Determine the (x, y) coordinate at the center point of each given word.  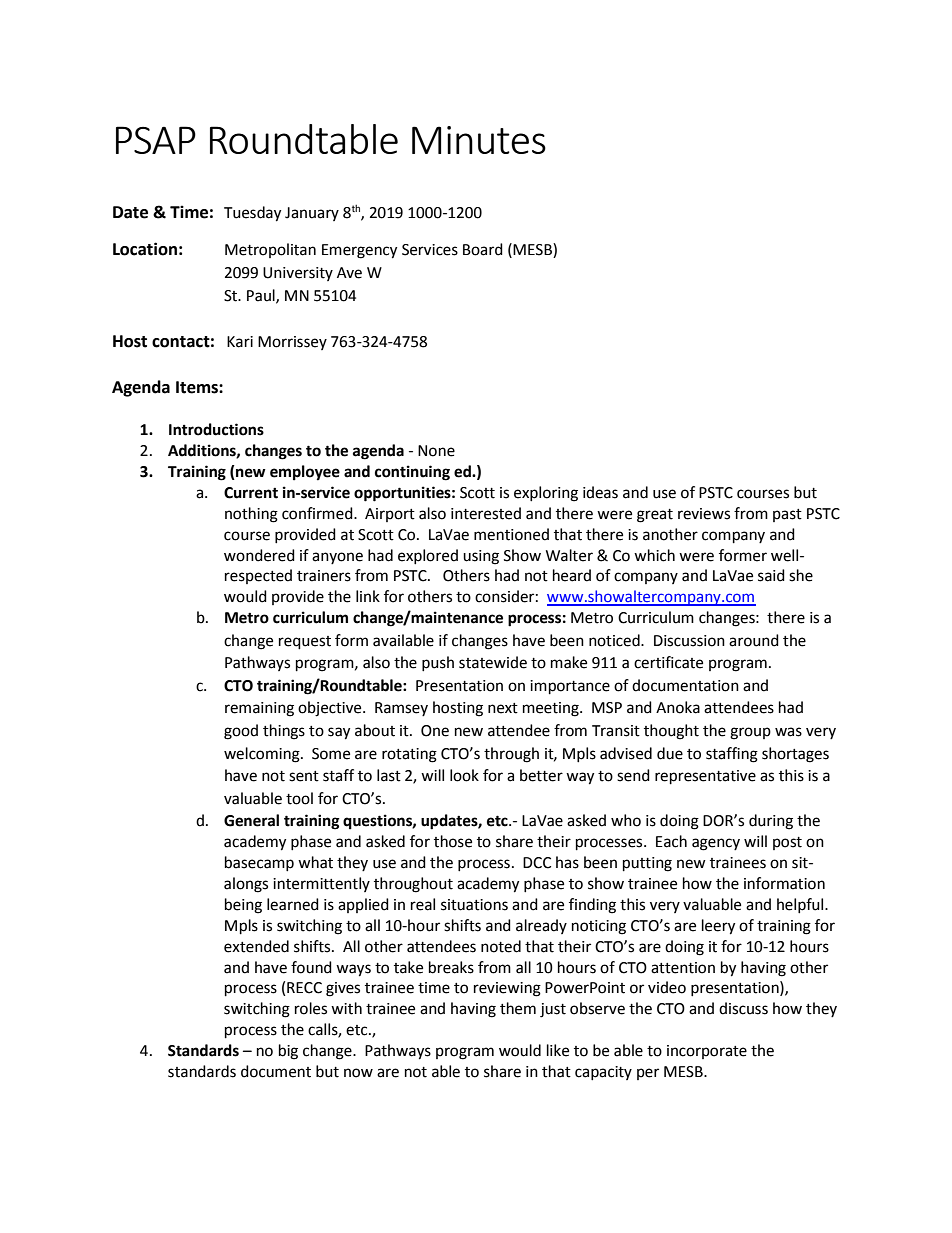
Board (483, 249)
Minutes (479, 140)
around (754, 640)
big (288, 1052)
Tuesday (252, 214)
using (481, 557)
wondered (259, 555)
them (518, 1008)
